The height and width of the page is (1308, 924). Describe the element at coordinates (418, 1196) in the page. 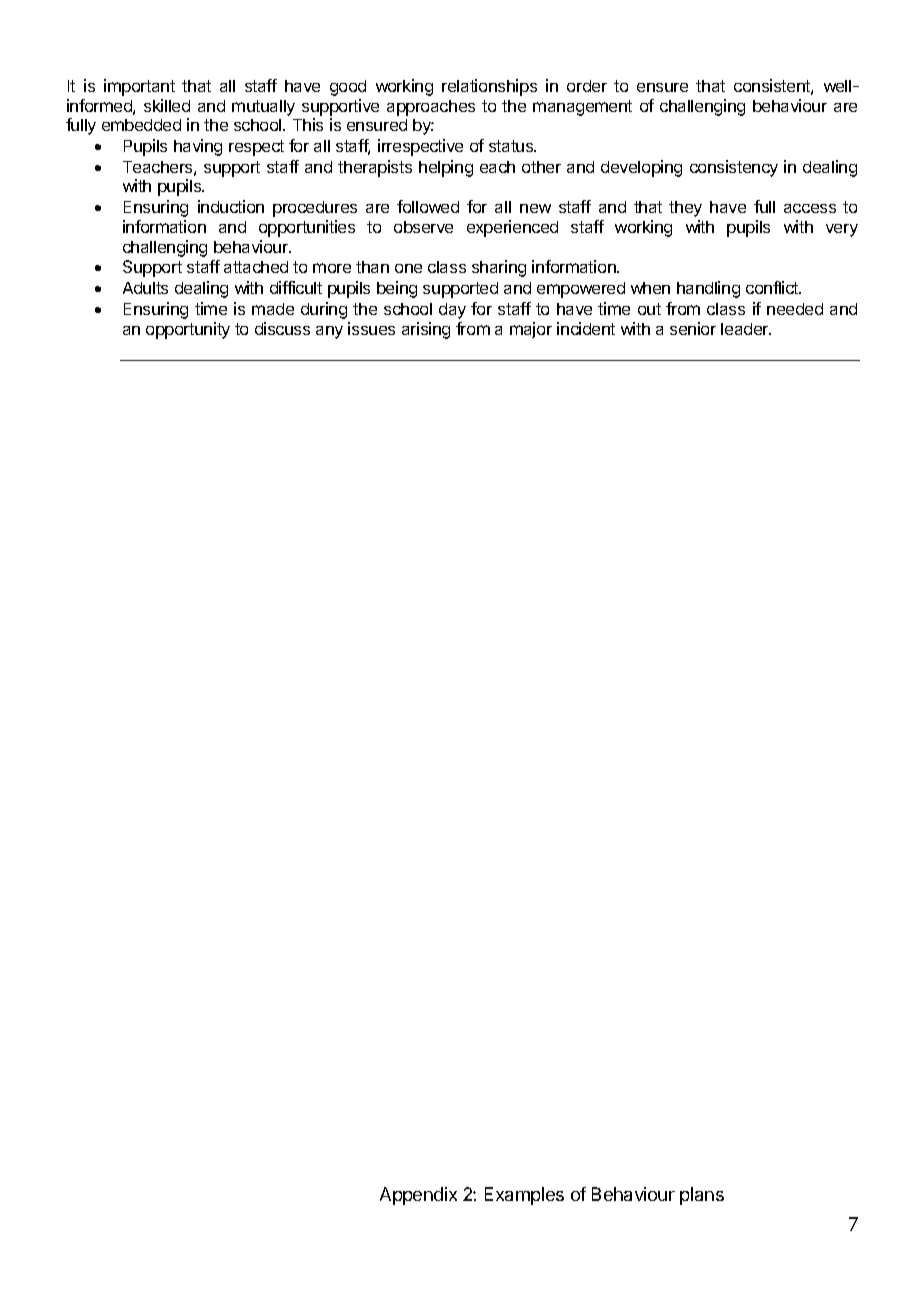

I see `Appendix` at that location.
